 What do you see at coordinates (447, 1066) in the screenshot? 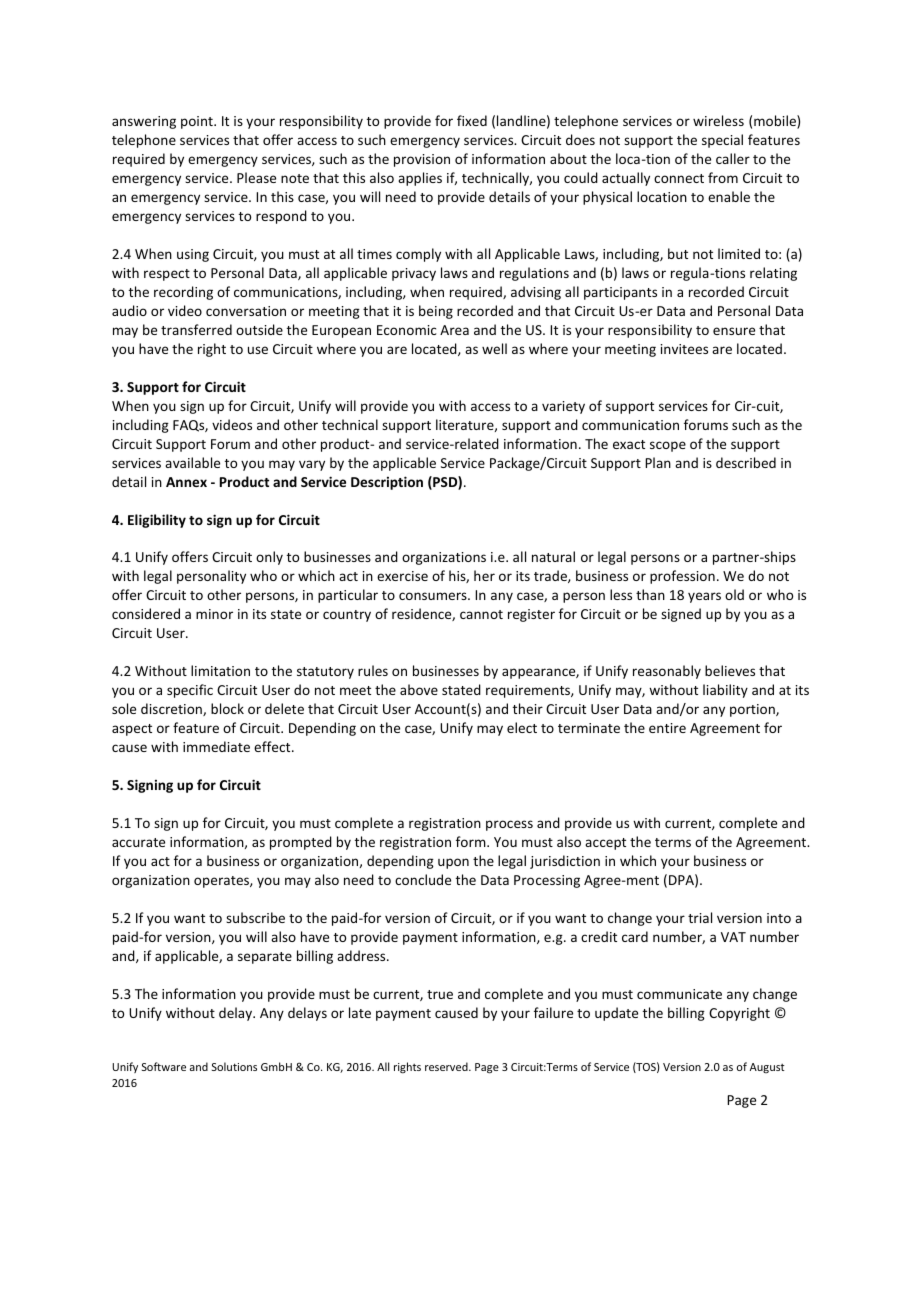
I see `reserved` at bounding box center [447, 1066].
